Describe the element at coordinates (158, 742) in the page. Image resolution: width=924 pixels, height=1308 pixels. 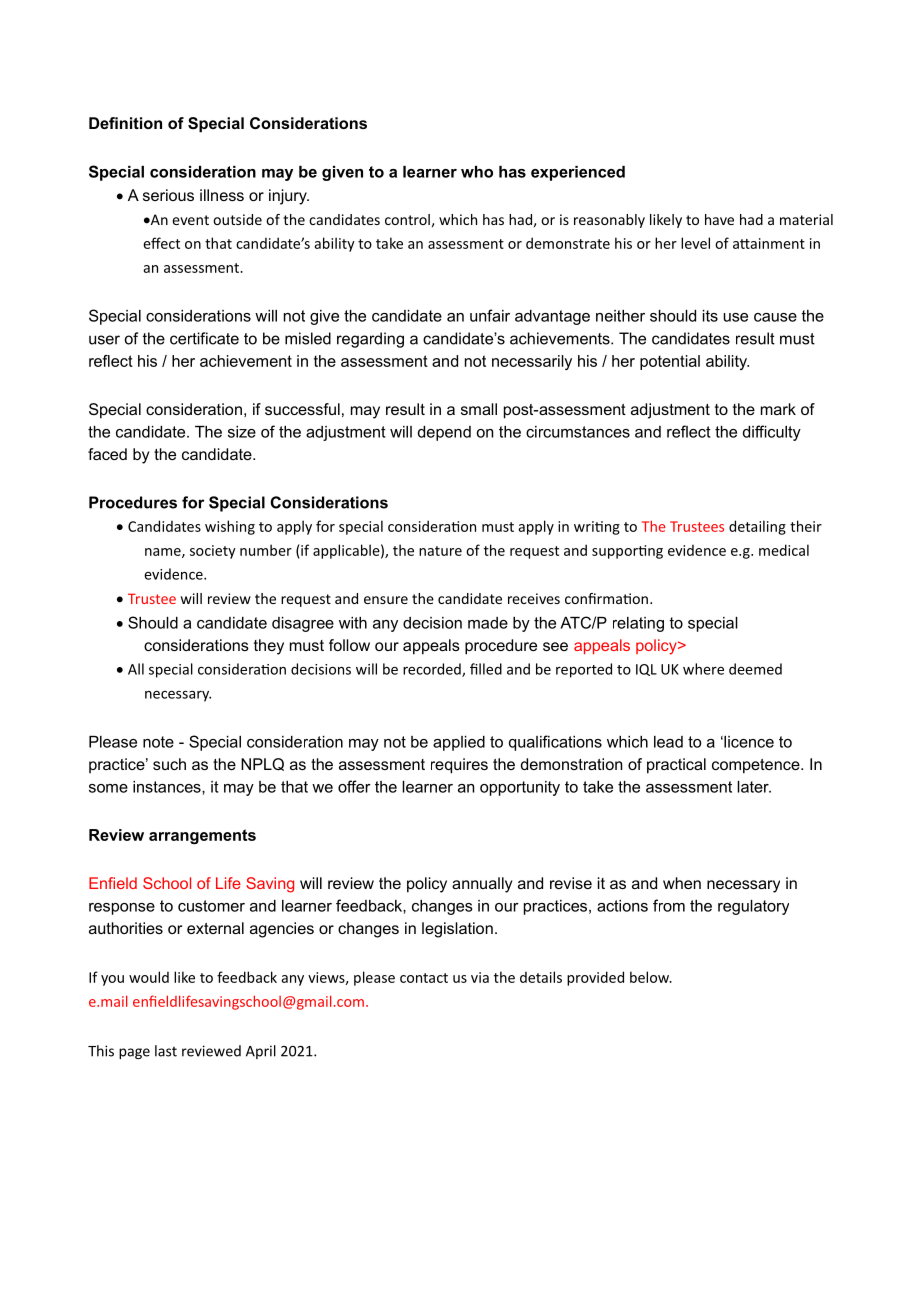
I see `note` at that location.
